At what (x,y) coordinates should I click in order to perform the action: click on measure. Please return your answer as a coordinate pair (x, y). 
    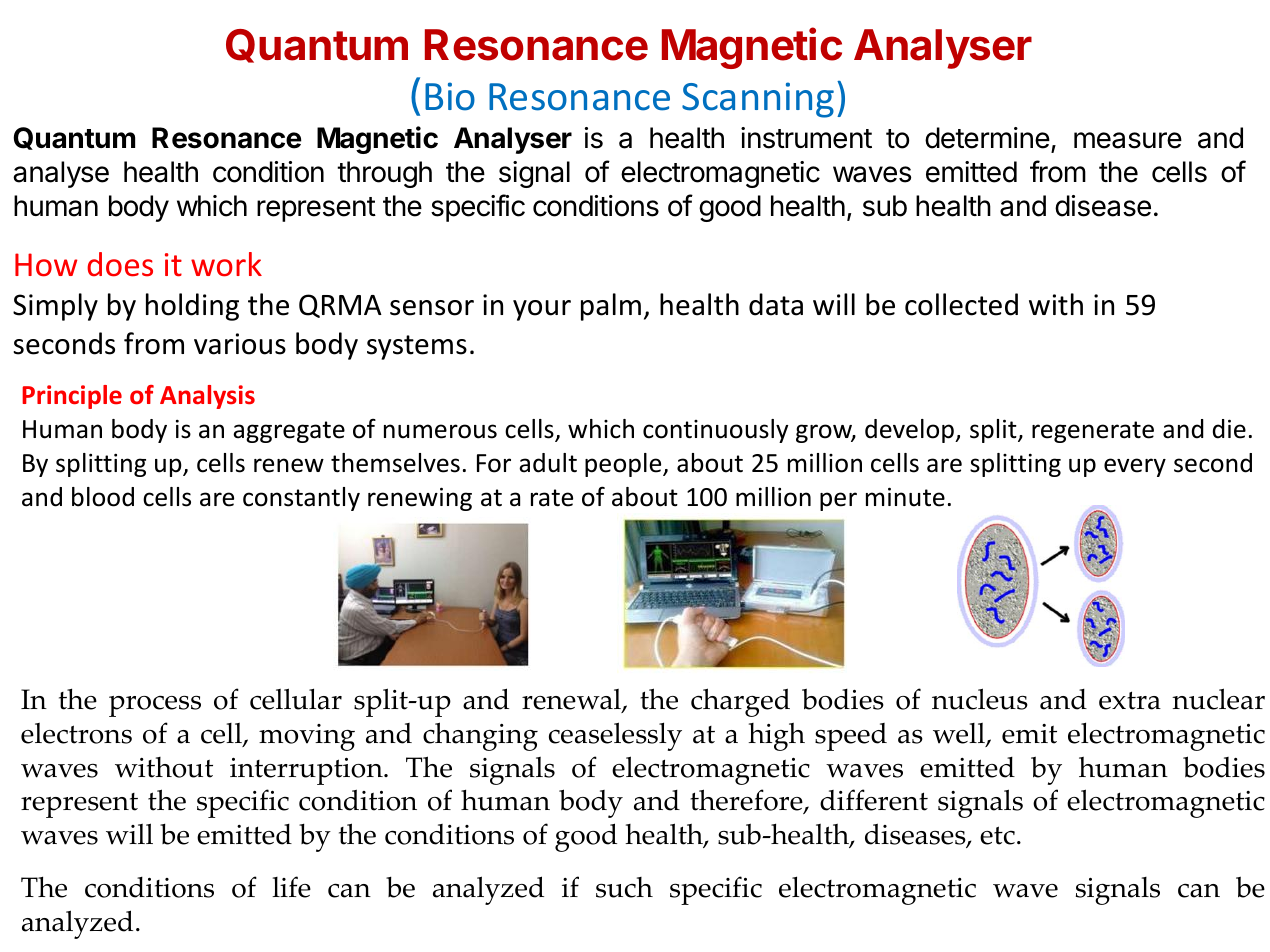
    Looking at the image, I should click on (1128, 140).
